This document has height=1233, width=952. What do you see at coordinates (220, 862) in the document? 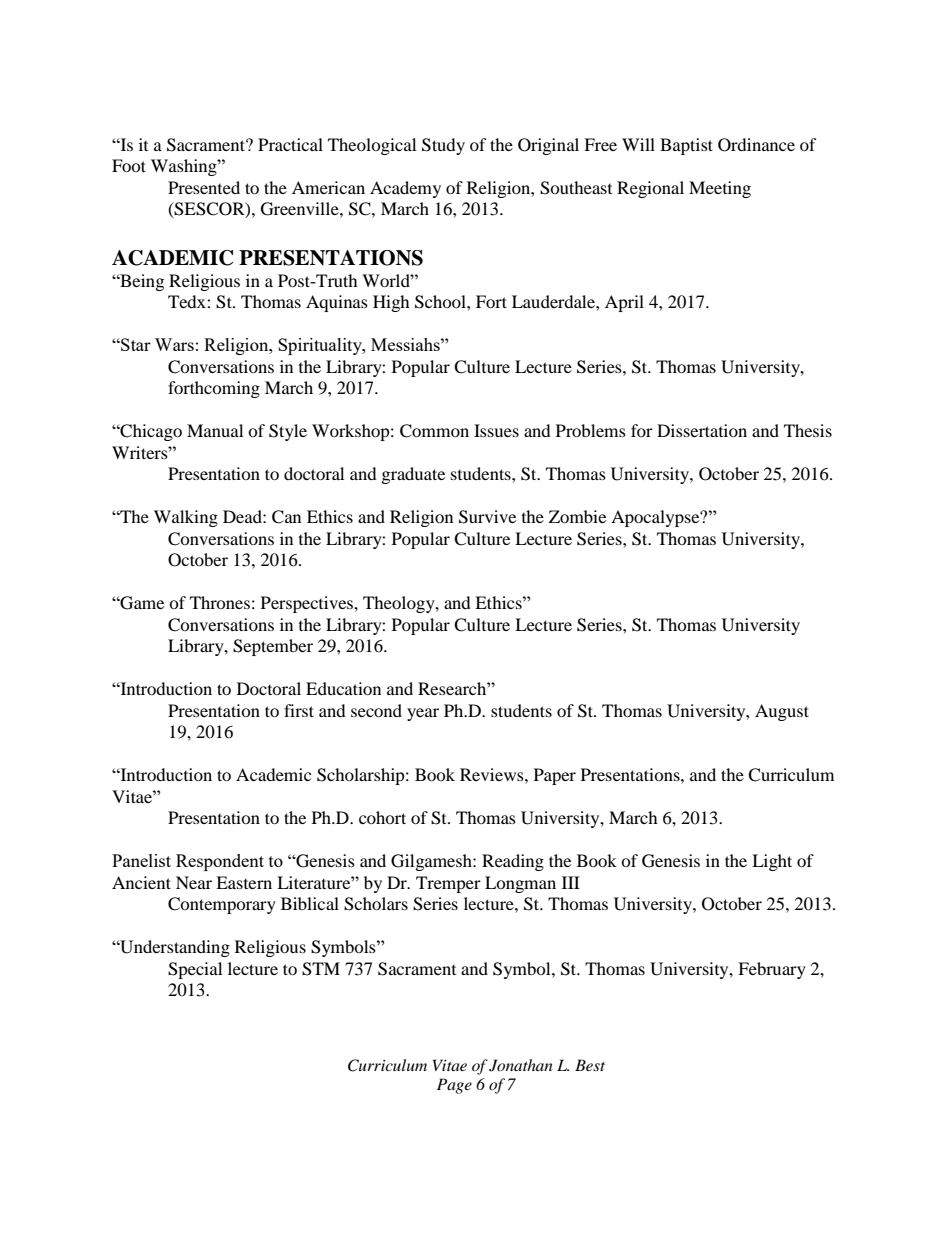
I see `Respondent` at bounding box center [220, 862].
